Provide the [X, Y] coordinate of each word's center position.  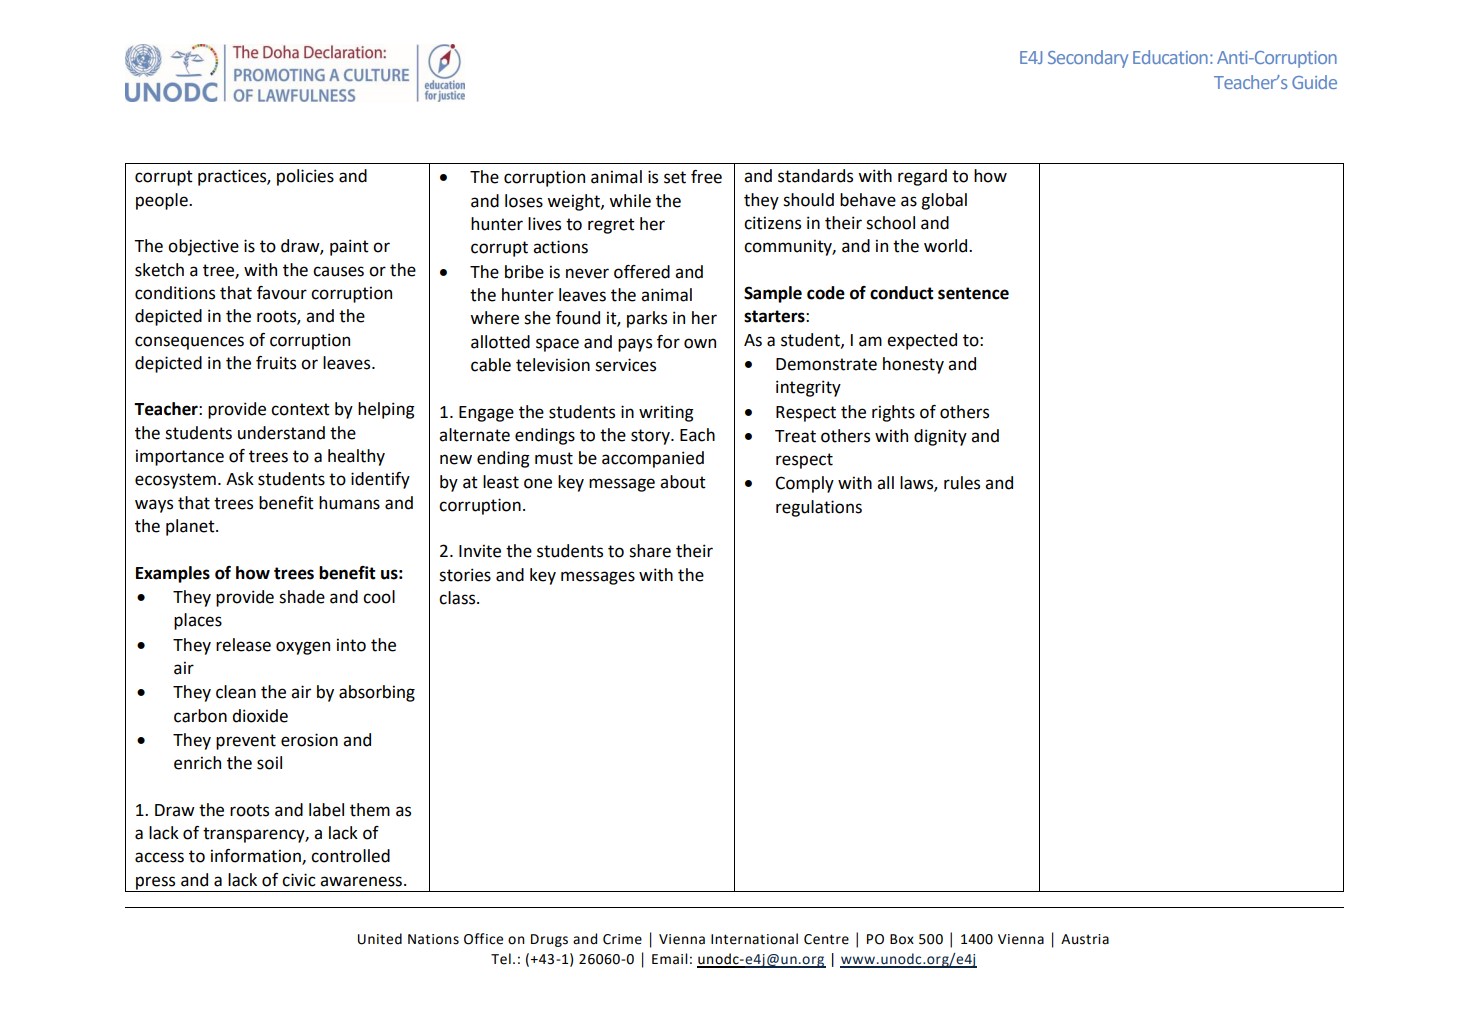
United [380, 939]
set [675, 177]
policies [305, 177]
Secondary [1088, 59]
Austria [1085, 939]
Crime [622, 939]
